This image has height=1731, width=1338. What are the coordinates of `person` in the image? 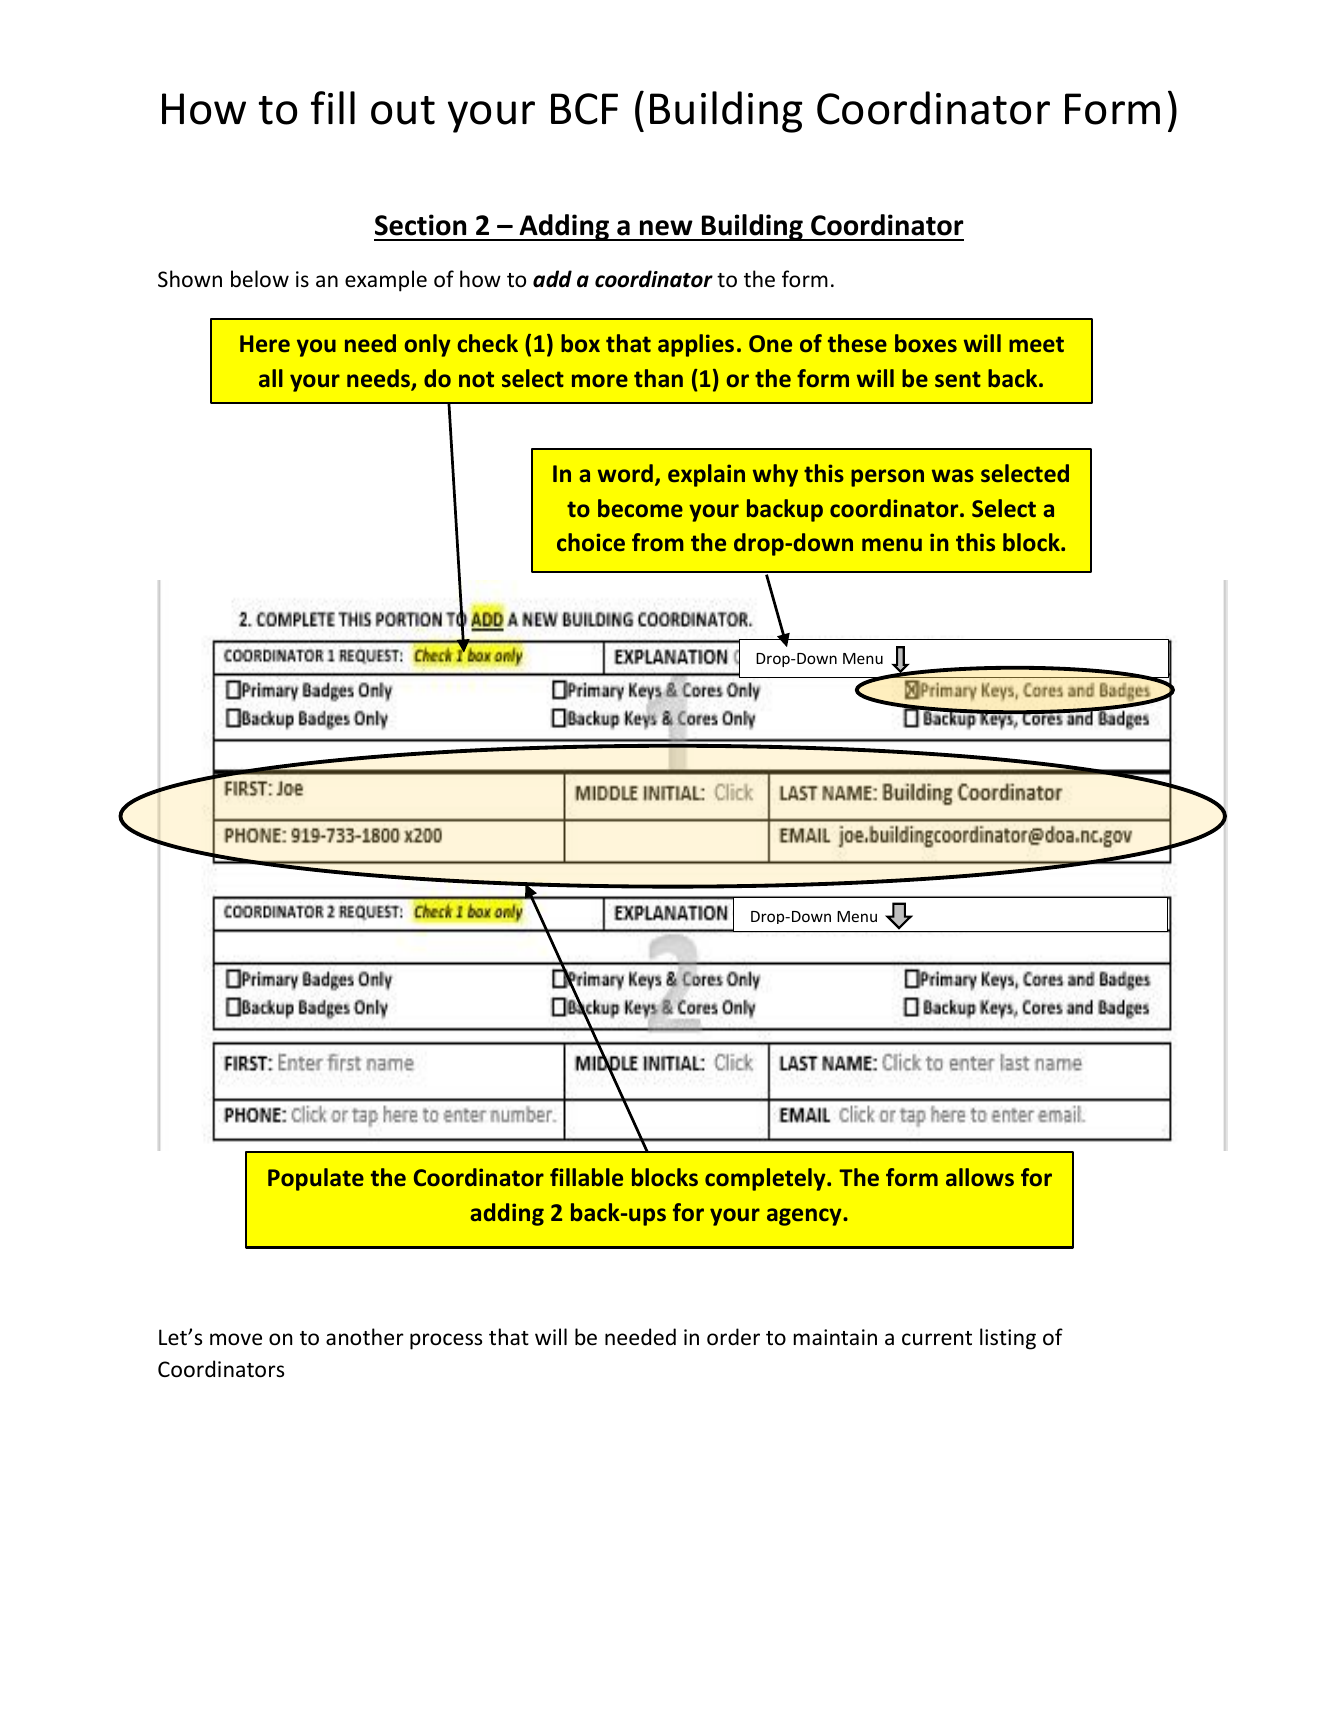 It's located at (887, 478).
